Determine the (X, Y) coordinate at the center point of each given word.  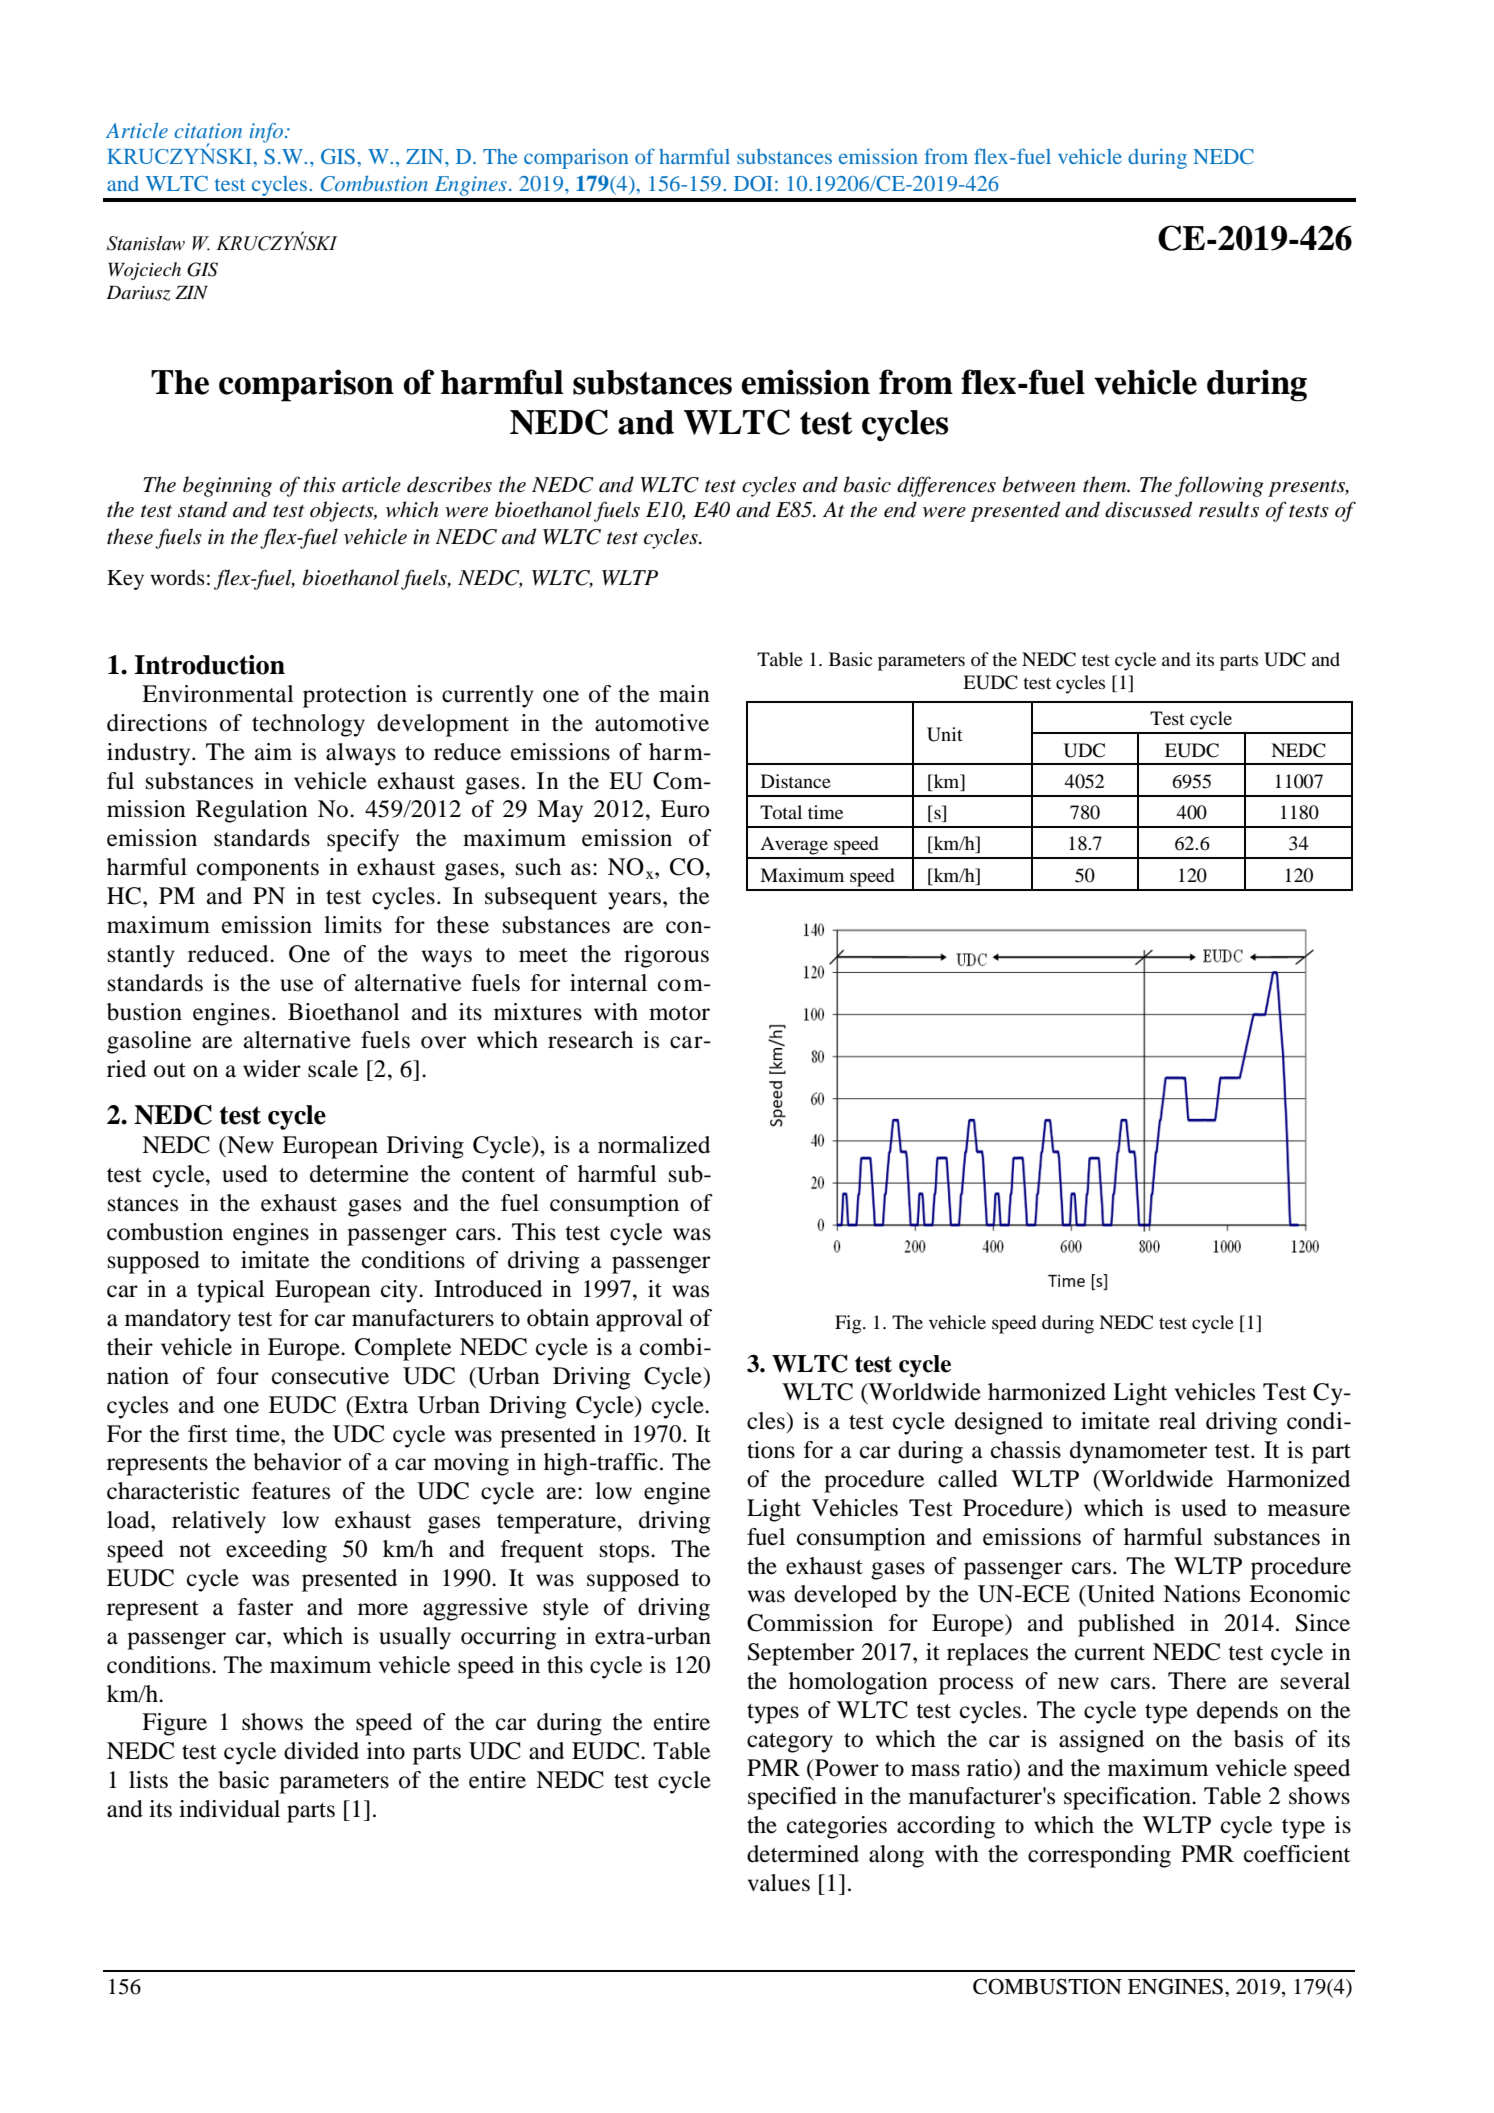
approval (639, 1320)
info (266, 133)
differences (946, 486)
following (1219, 486)
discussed (1148, 509)
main (684, 694)
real (1177, 1421)
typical (231, 1291)
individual (229, 1809)
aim (273, 752)
